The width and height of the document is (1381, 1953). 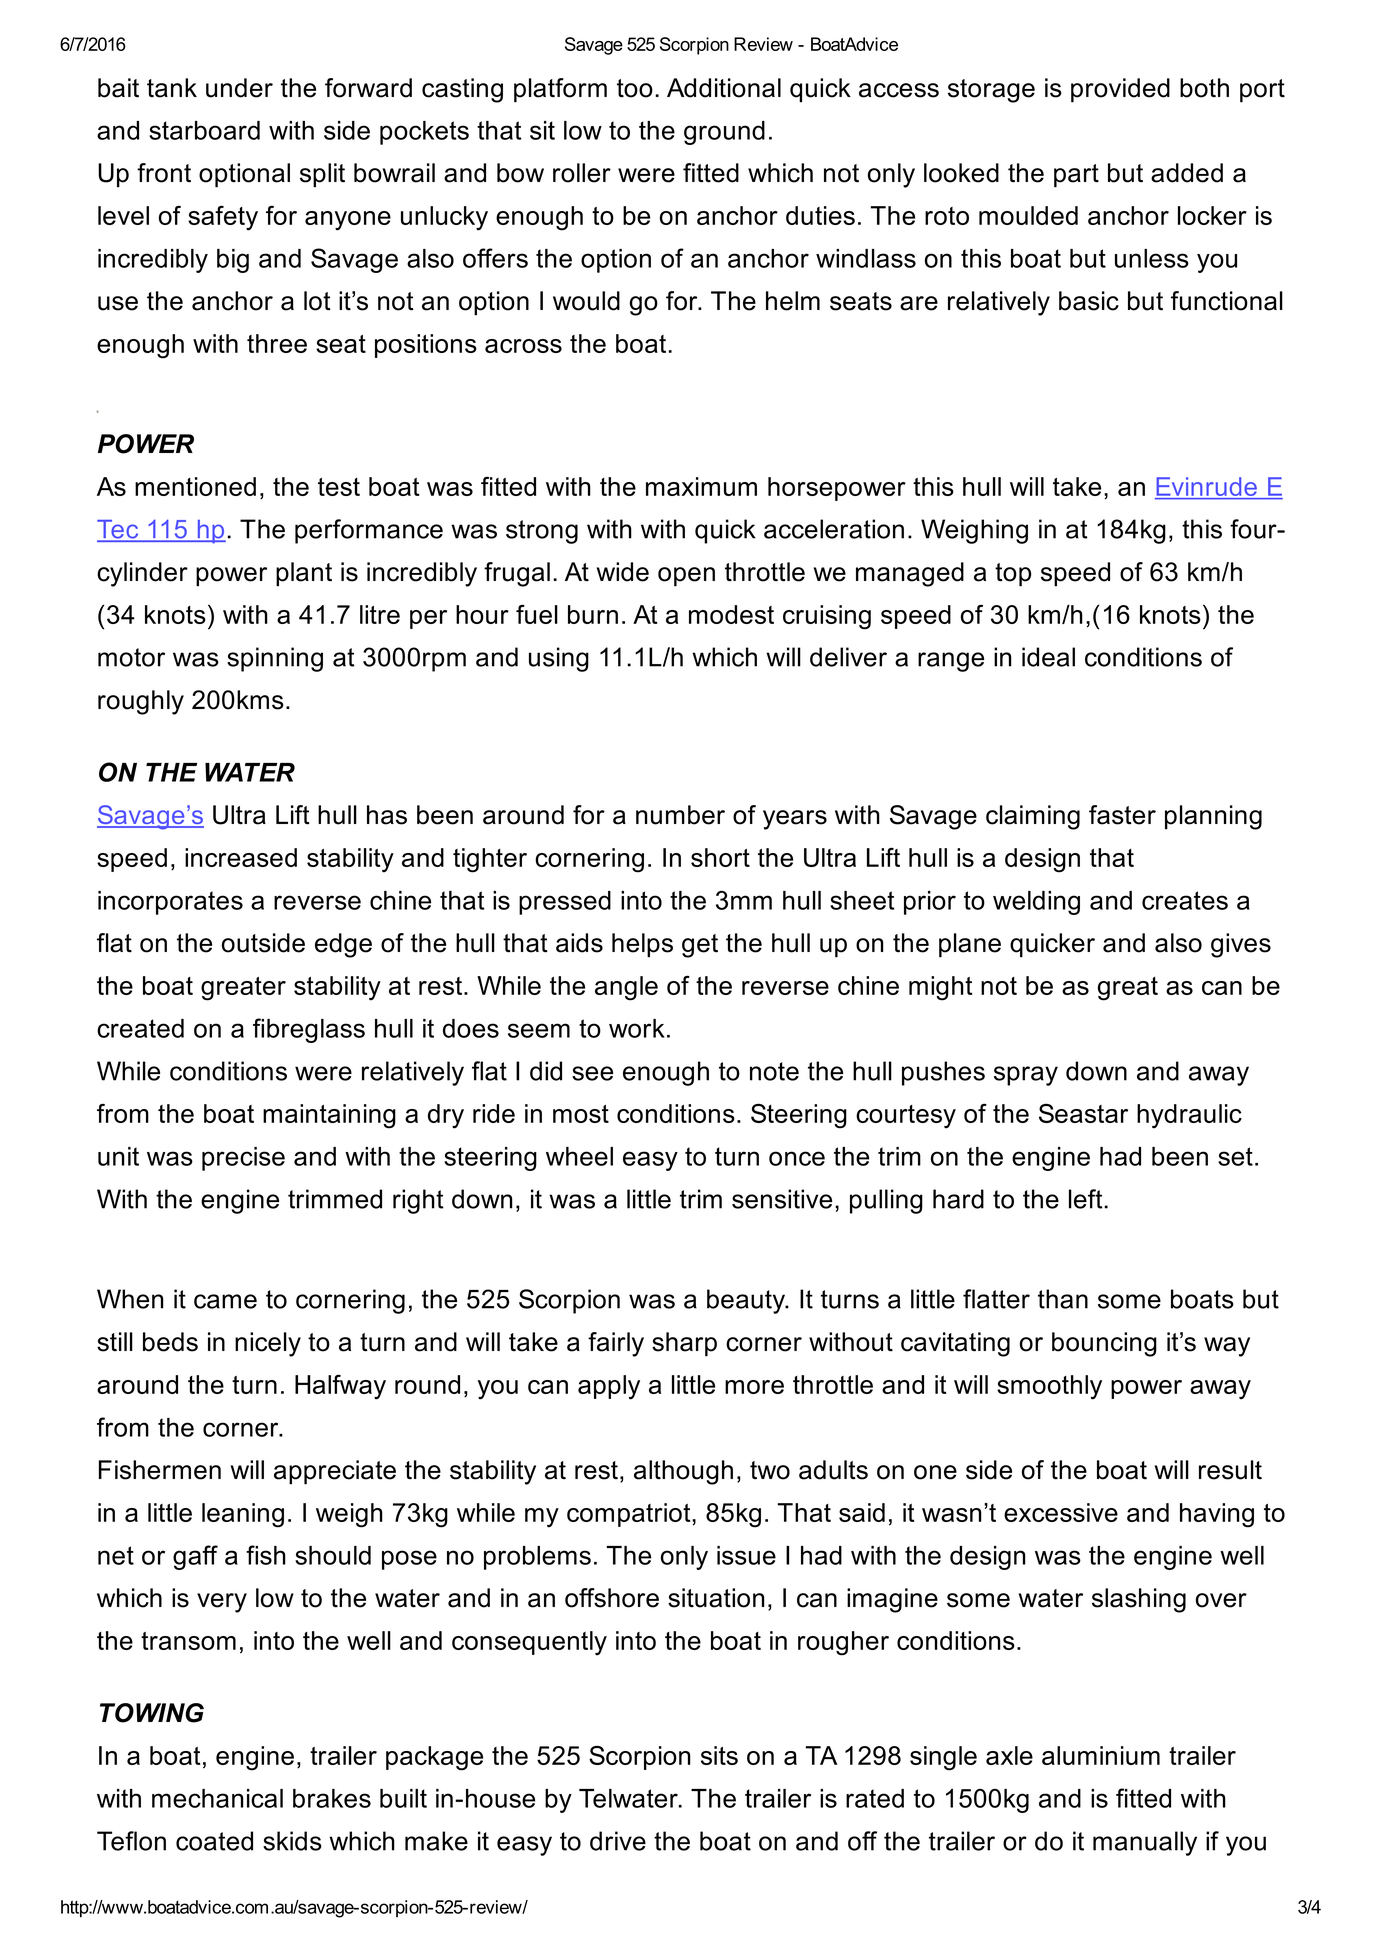 I want to click on sits, so click(x=719, y=1755).
